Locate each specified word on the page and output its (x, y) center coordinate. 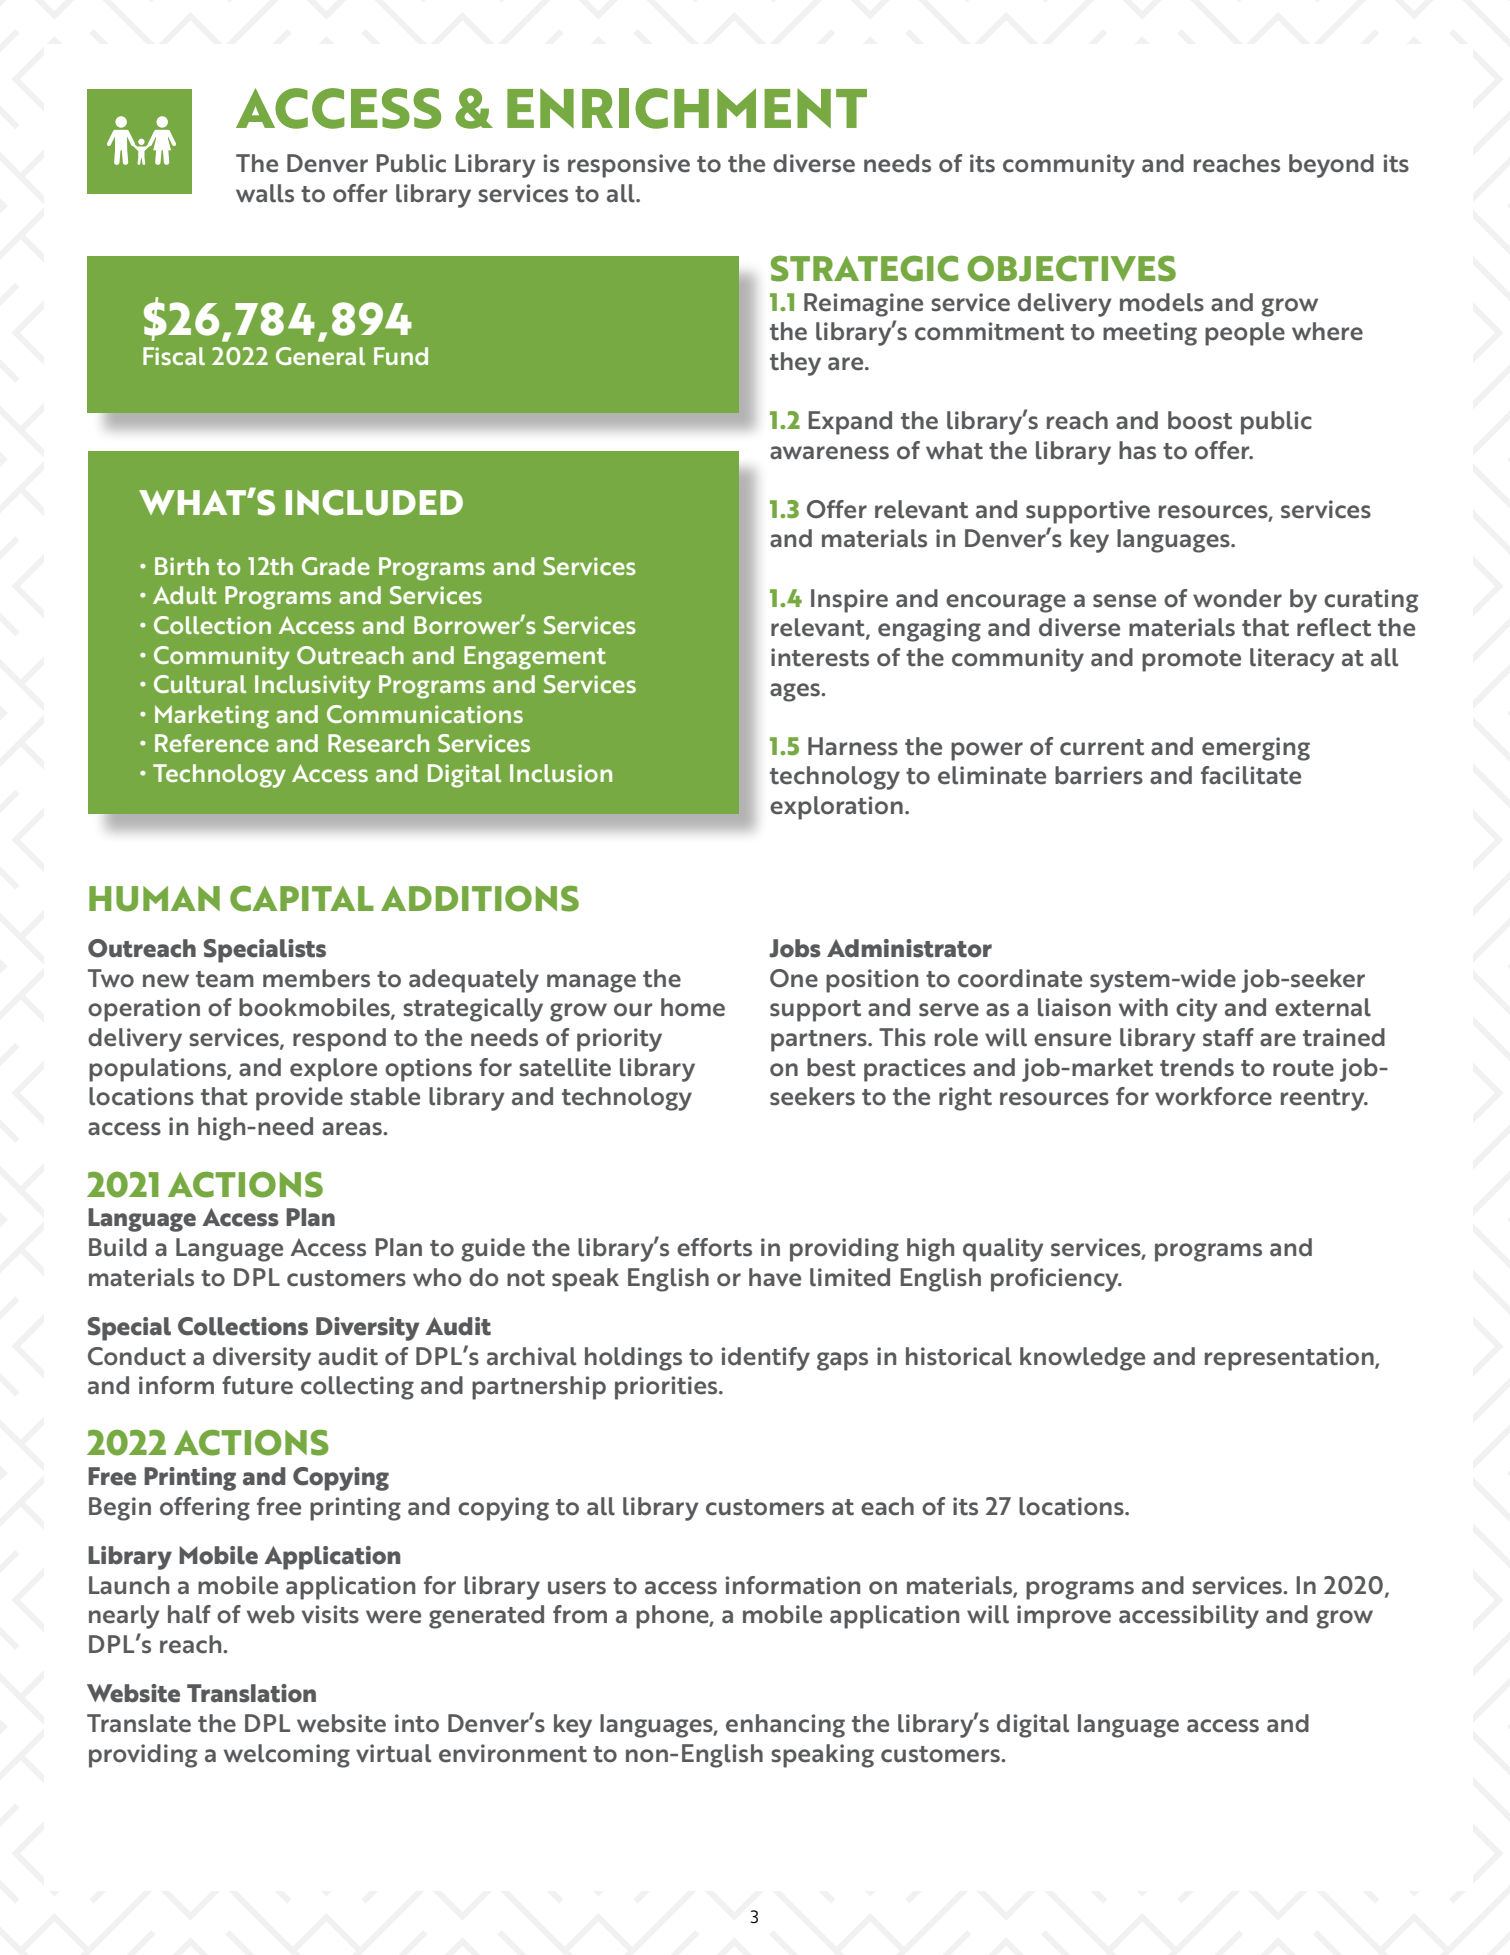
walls (265, 193)
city (1196, 1010)
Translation (251, 1693)
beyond (1331, 166)
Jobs (795, 948)
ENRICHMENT (687, 108)
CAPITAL (302, 898)
